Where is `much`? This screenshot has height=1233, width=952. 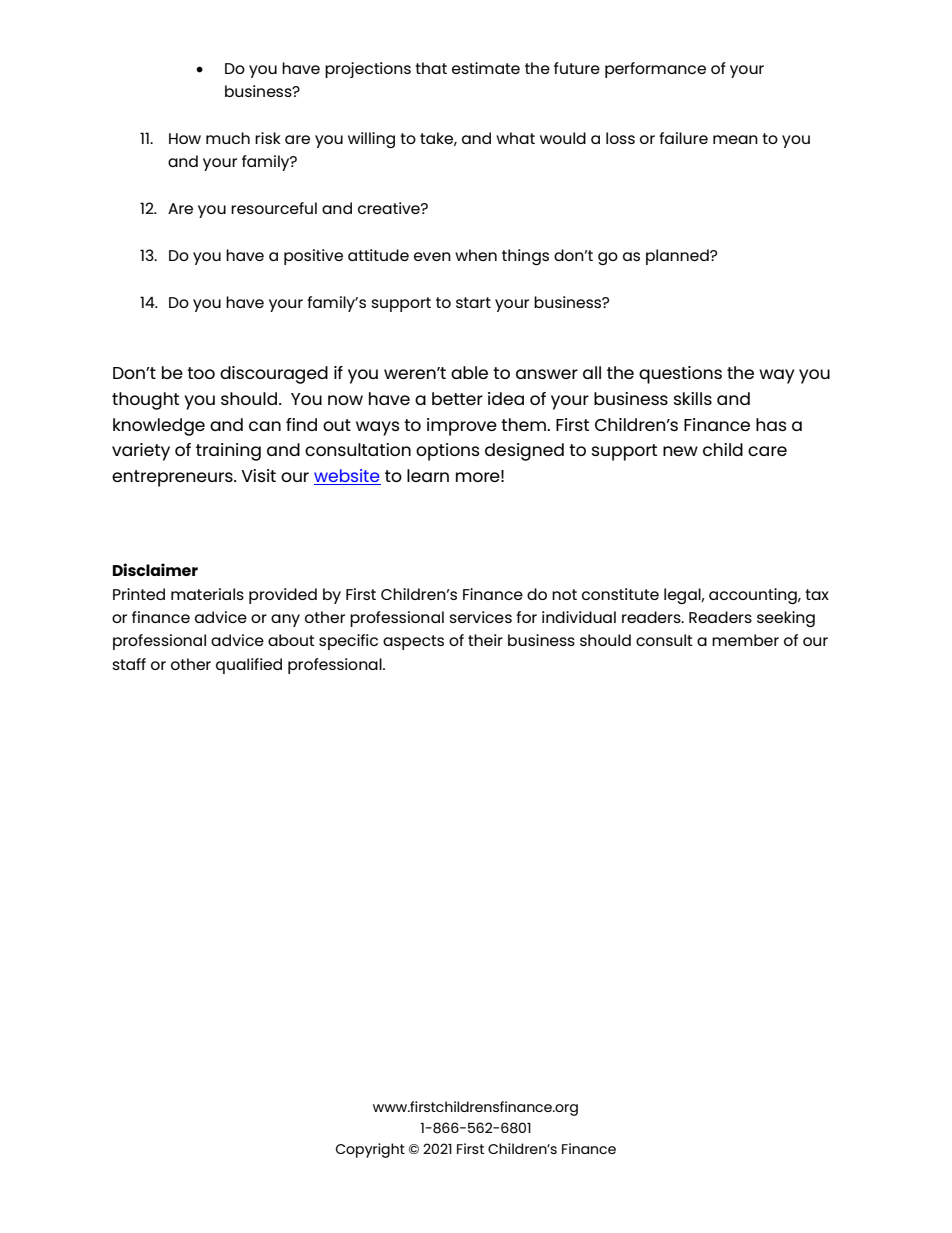 much is located at coordinates (228, 138).
